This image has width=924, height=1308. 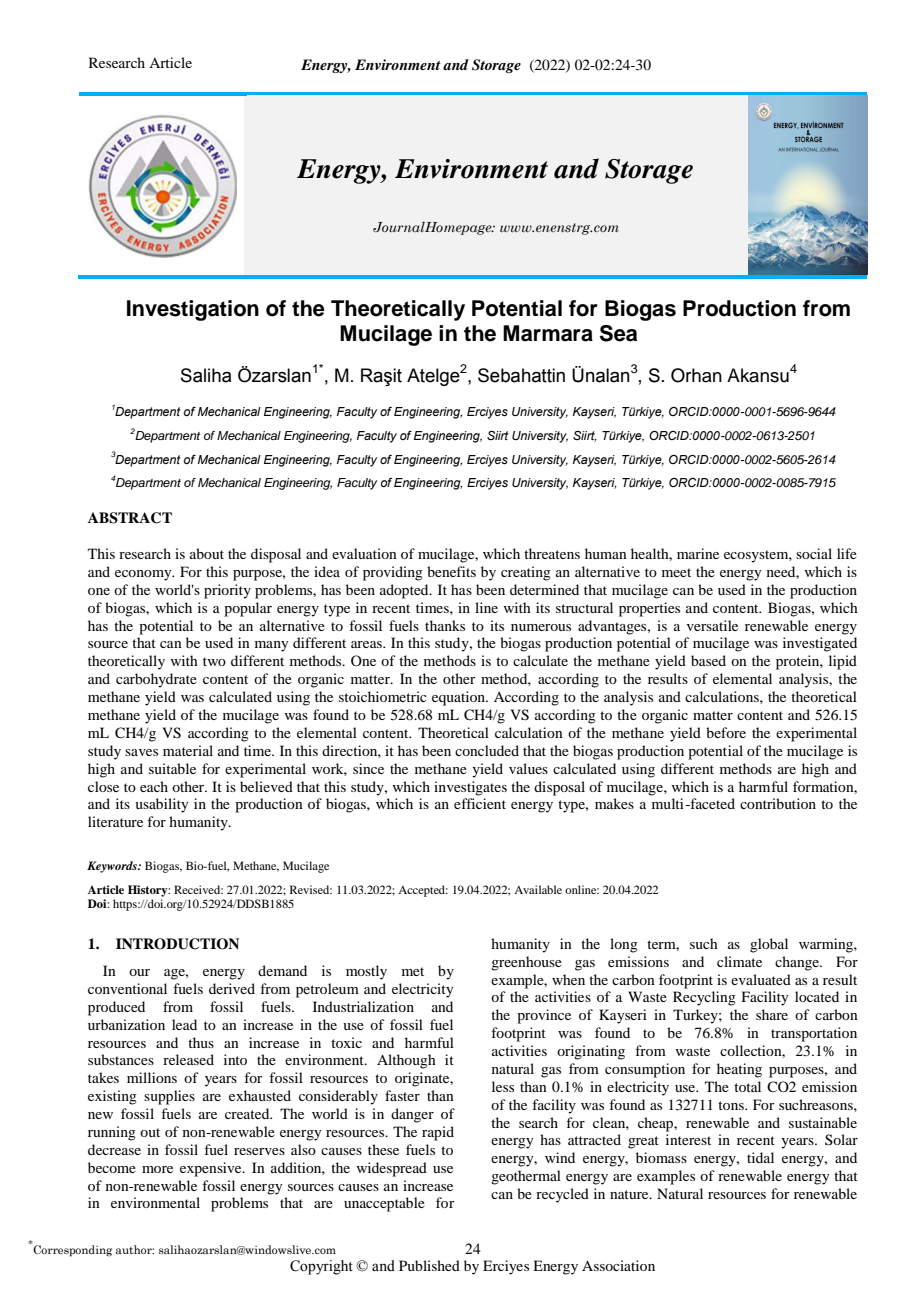 I want to click on global, so click(x=769, y=945).
